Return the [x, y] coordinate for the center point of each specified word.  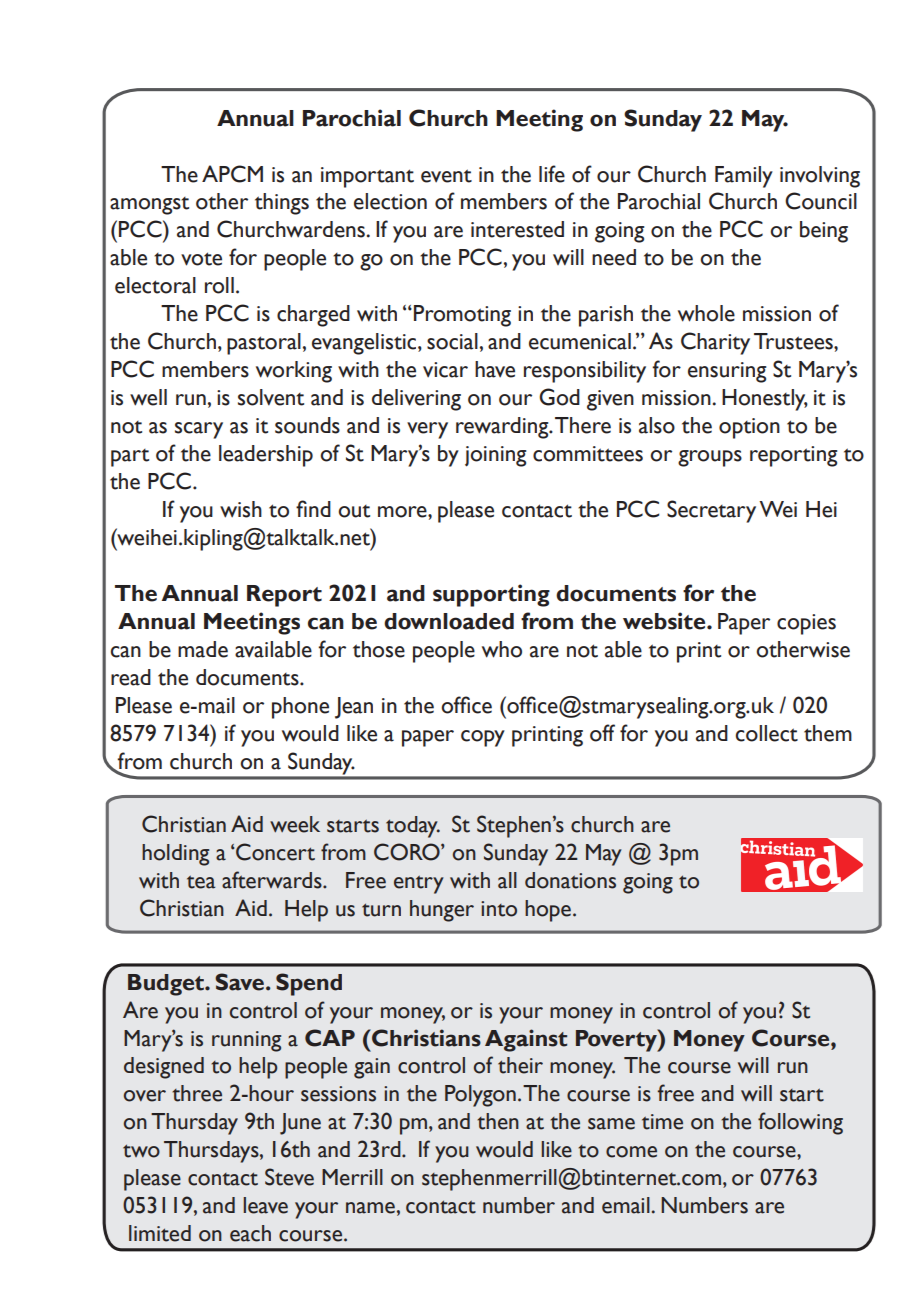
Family [744, 177]
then [498, 1121]
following [800, 1123]
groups [710, 458]
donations [570, 880]
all [507, 880]
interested [517, 229]
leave [265, 1205]
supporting [491, 595]
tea [201, 882]
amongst [149, 206]
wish [241, 509]
